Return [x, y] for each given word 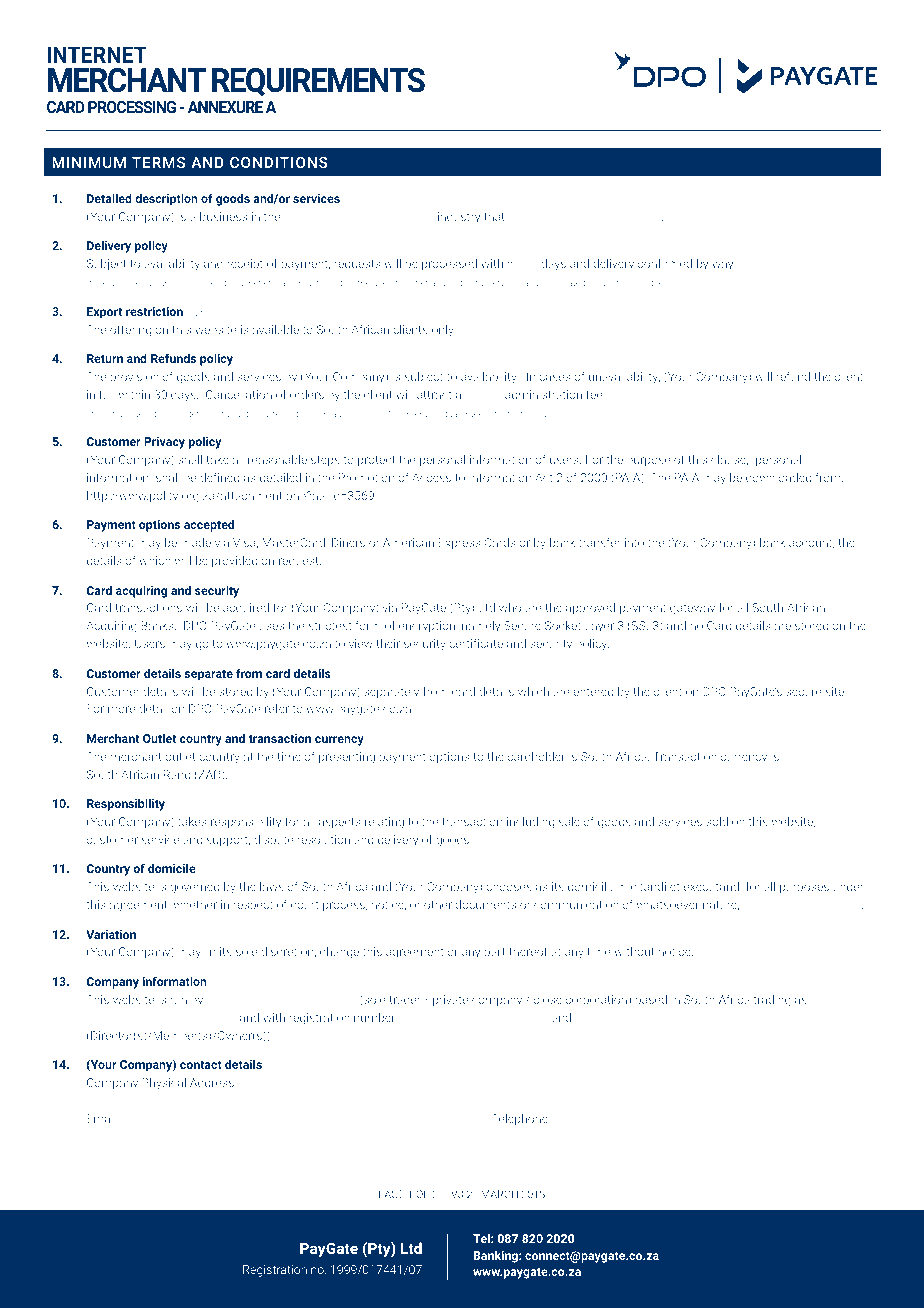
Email [102, 1118]
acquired [246, 608]
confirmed [665, 263]
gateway [692, 609]
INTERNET [97, 54]
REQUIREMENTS [318, 82]
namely [481, 627]
